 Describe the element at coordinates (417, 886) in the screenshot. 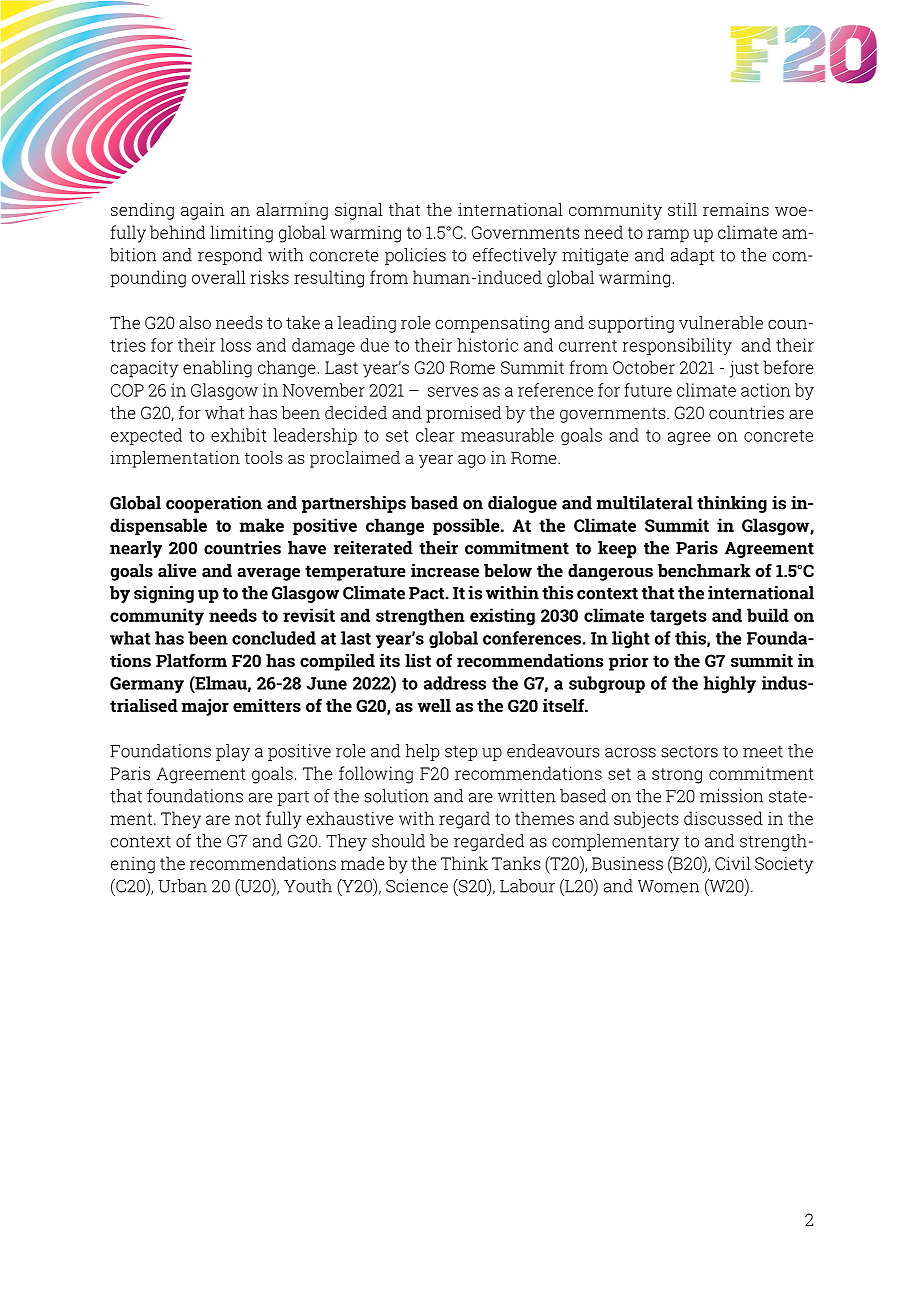

I see `Science` at that location.
